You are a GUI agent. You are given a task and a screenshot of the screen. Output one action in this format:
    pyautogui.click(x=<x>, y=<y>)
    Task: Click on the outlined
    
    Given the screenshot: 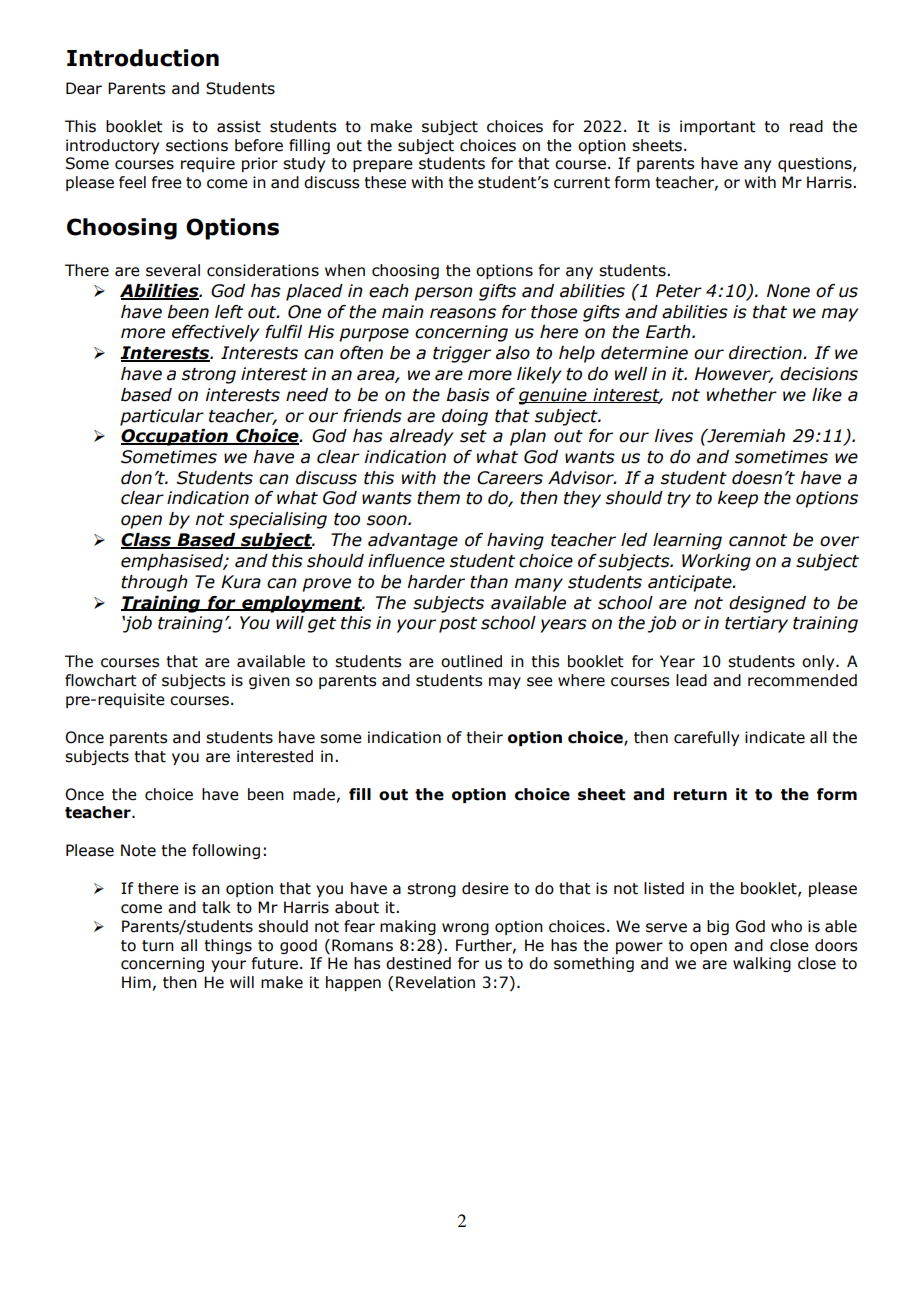 What is the action you would take?
    pyautogui.click(x=471, y=661)
